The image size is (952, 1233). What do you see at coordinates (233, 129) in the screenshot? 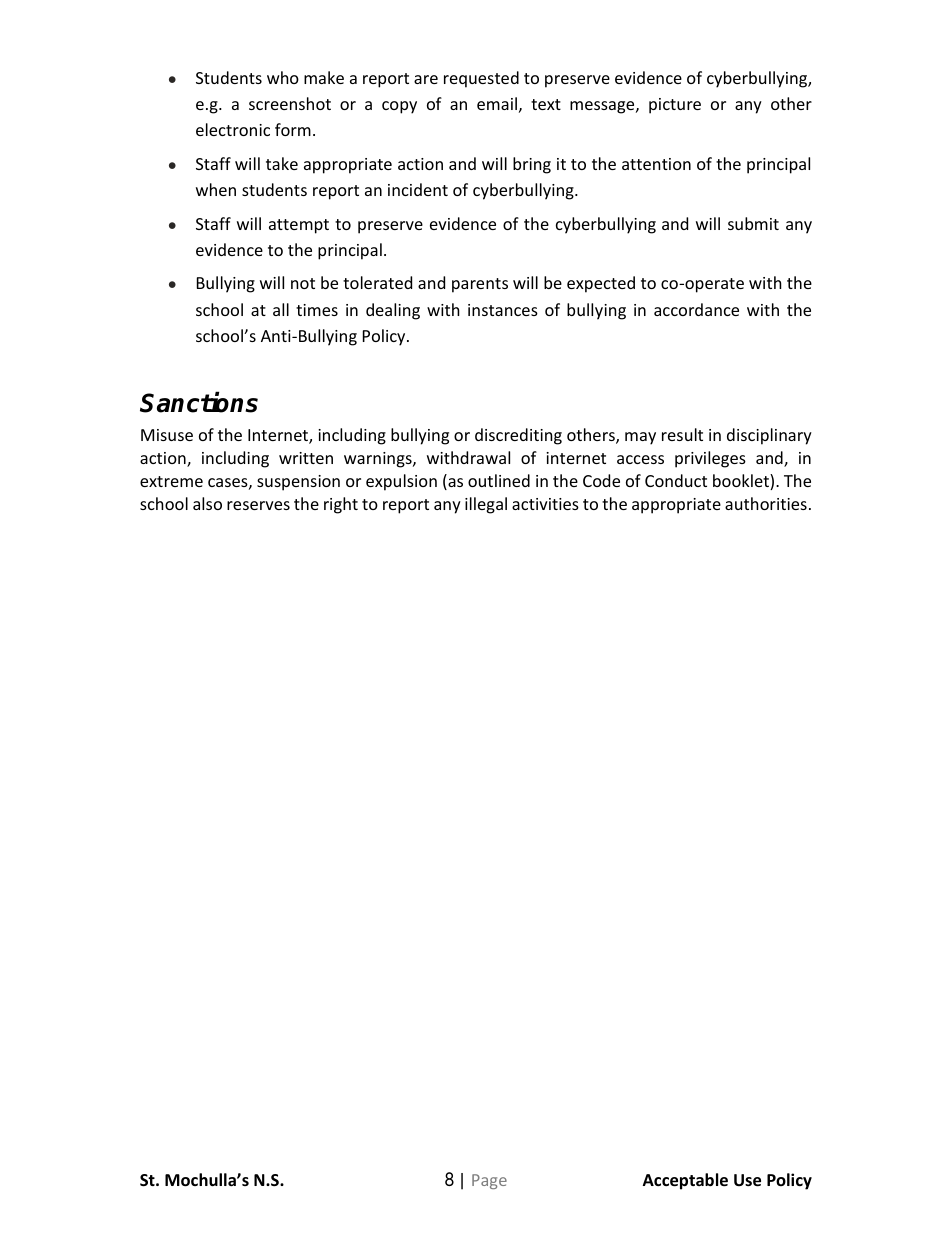
I see `electronic` at bounding box center [233, 129].
